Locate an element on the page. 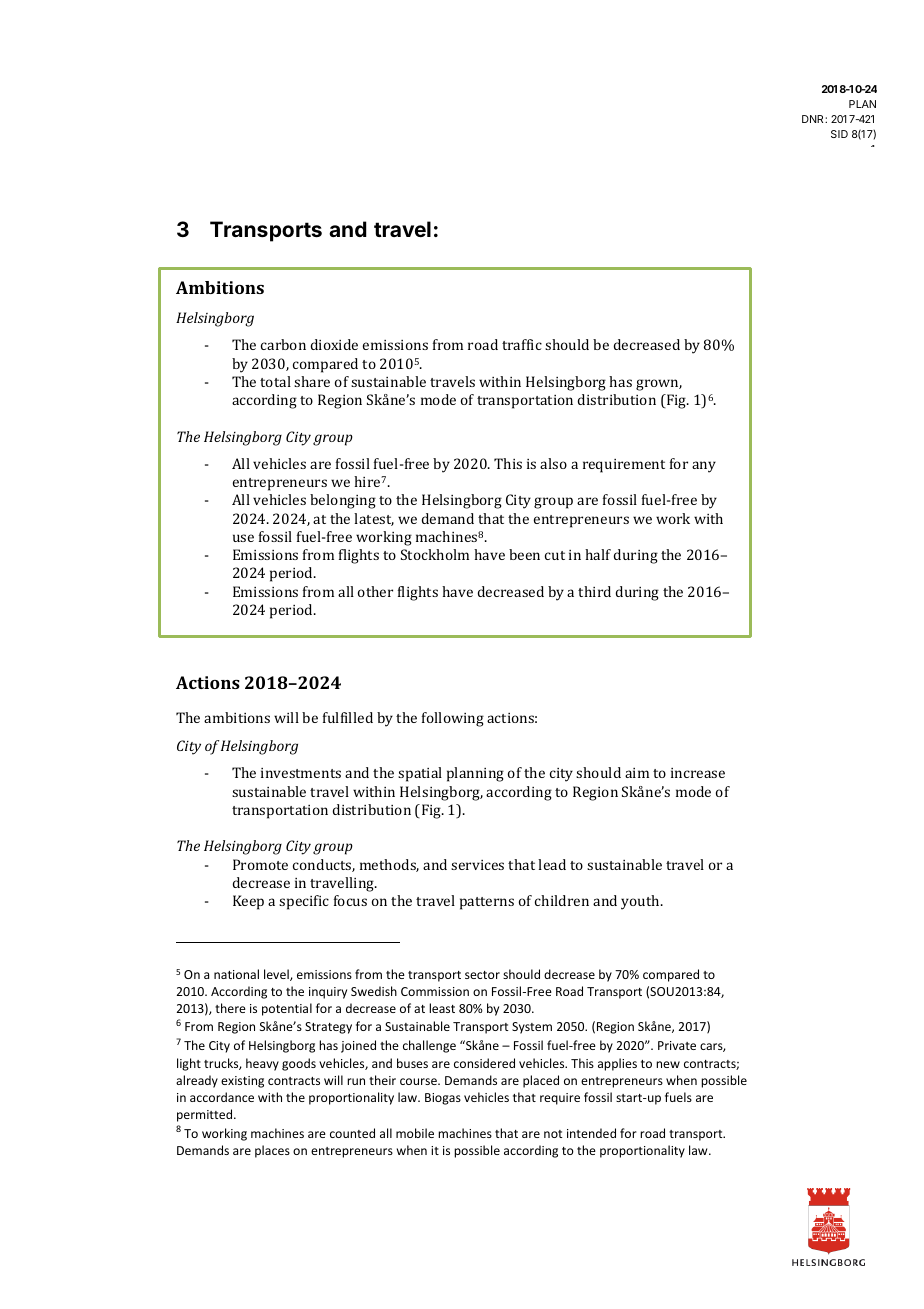 The height and width of the page is (1309, 924). places is located at coordinates (272, 1151).
